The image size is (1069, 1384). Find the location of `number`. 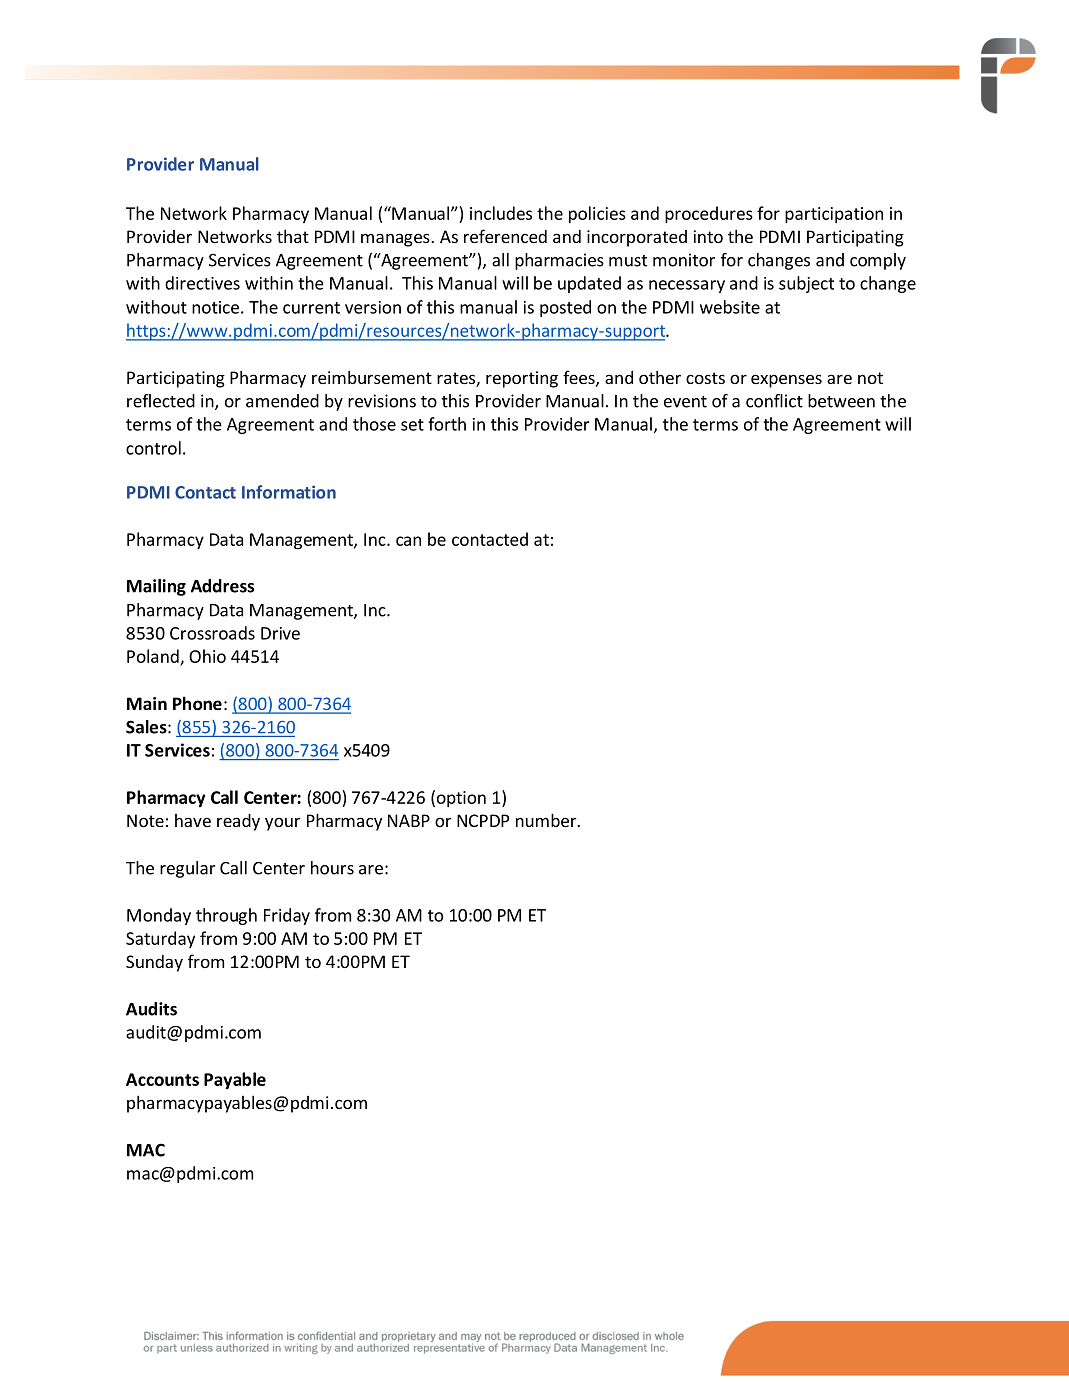

number is located at coordinates (547, 820).
